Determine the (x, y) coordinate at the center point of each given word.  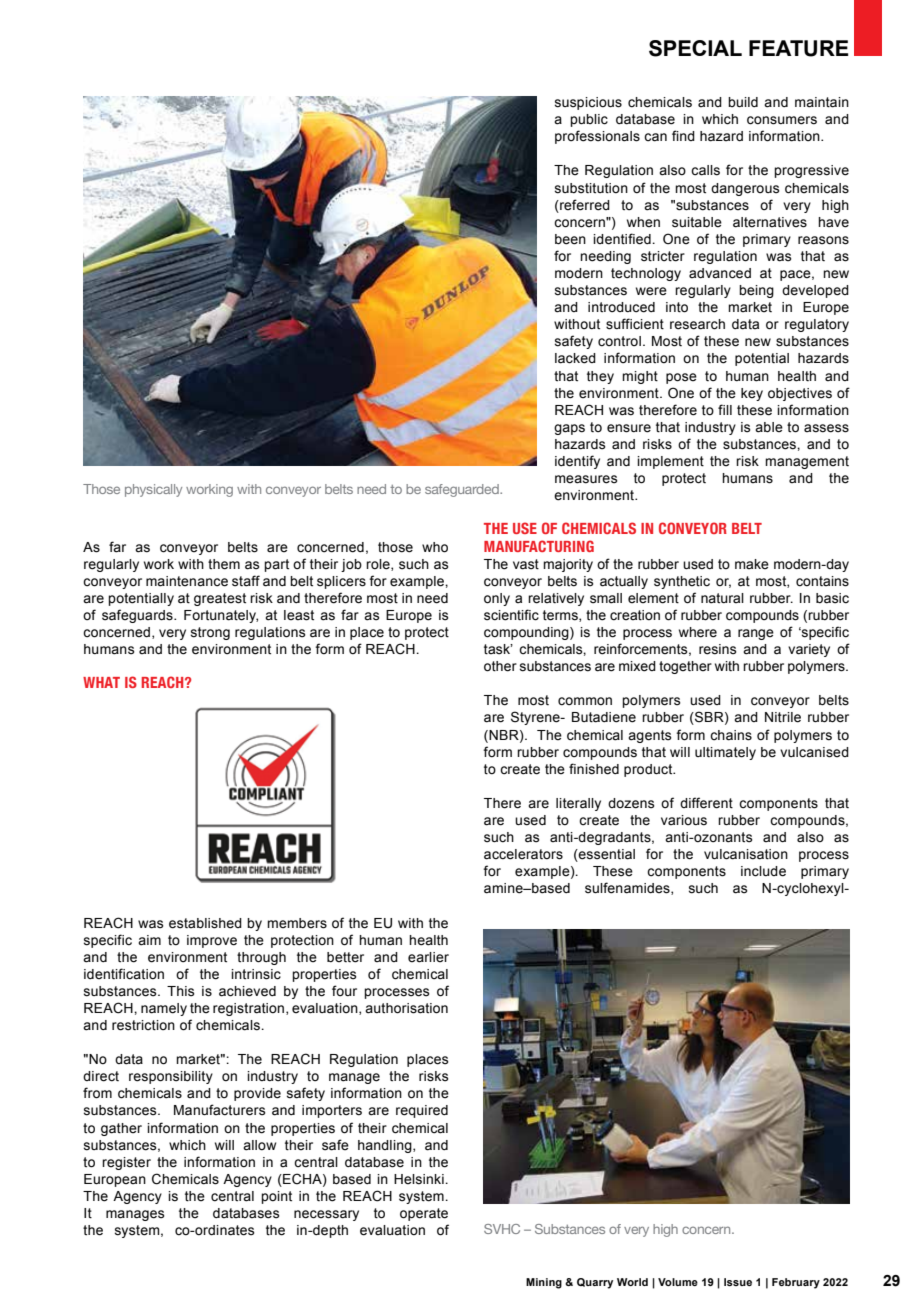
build (743, 102)
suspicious (588, 103)
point (276, 1197)
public (589, 120)
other (500, 666)
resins (718, 649)
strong (210, 633)
